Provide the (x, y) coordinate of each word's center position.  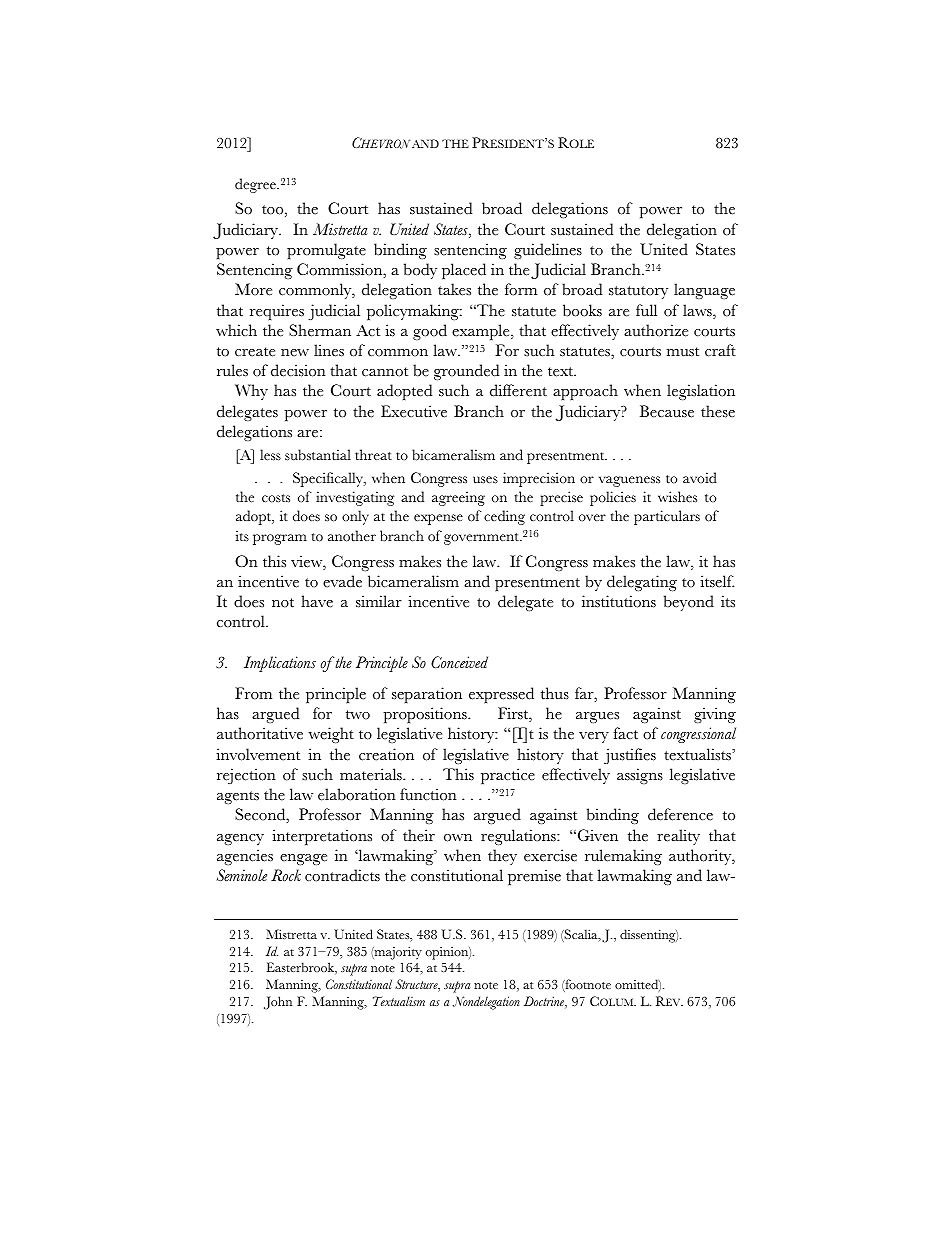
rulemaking (623, 857)
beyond (689, 603)
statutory (638, 292)
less (270, 455)
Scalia (581, 935)
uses (485, 480)
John (278, 1003)
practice (508, 776)
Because (667, 411)
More (253, 289)
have (317, 601)
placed (464, 271)
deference (680, 814)
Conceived (459, 662)
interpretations (322, 837)
